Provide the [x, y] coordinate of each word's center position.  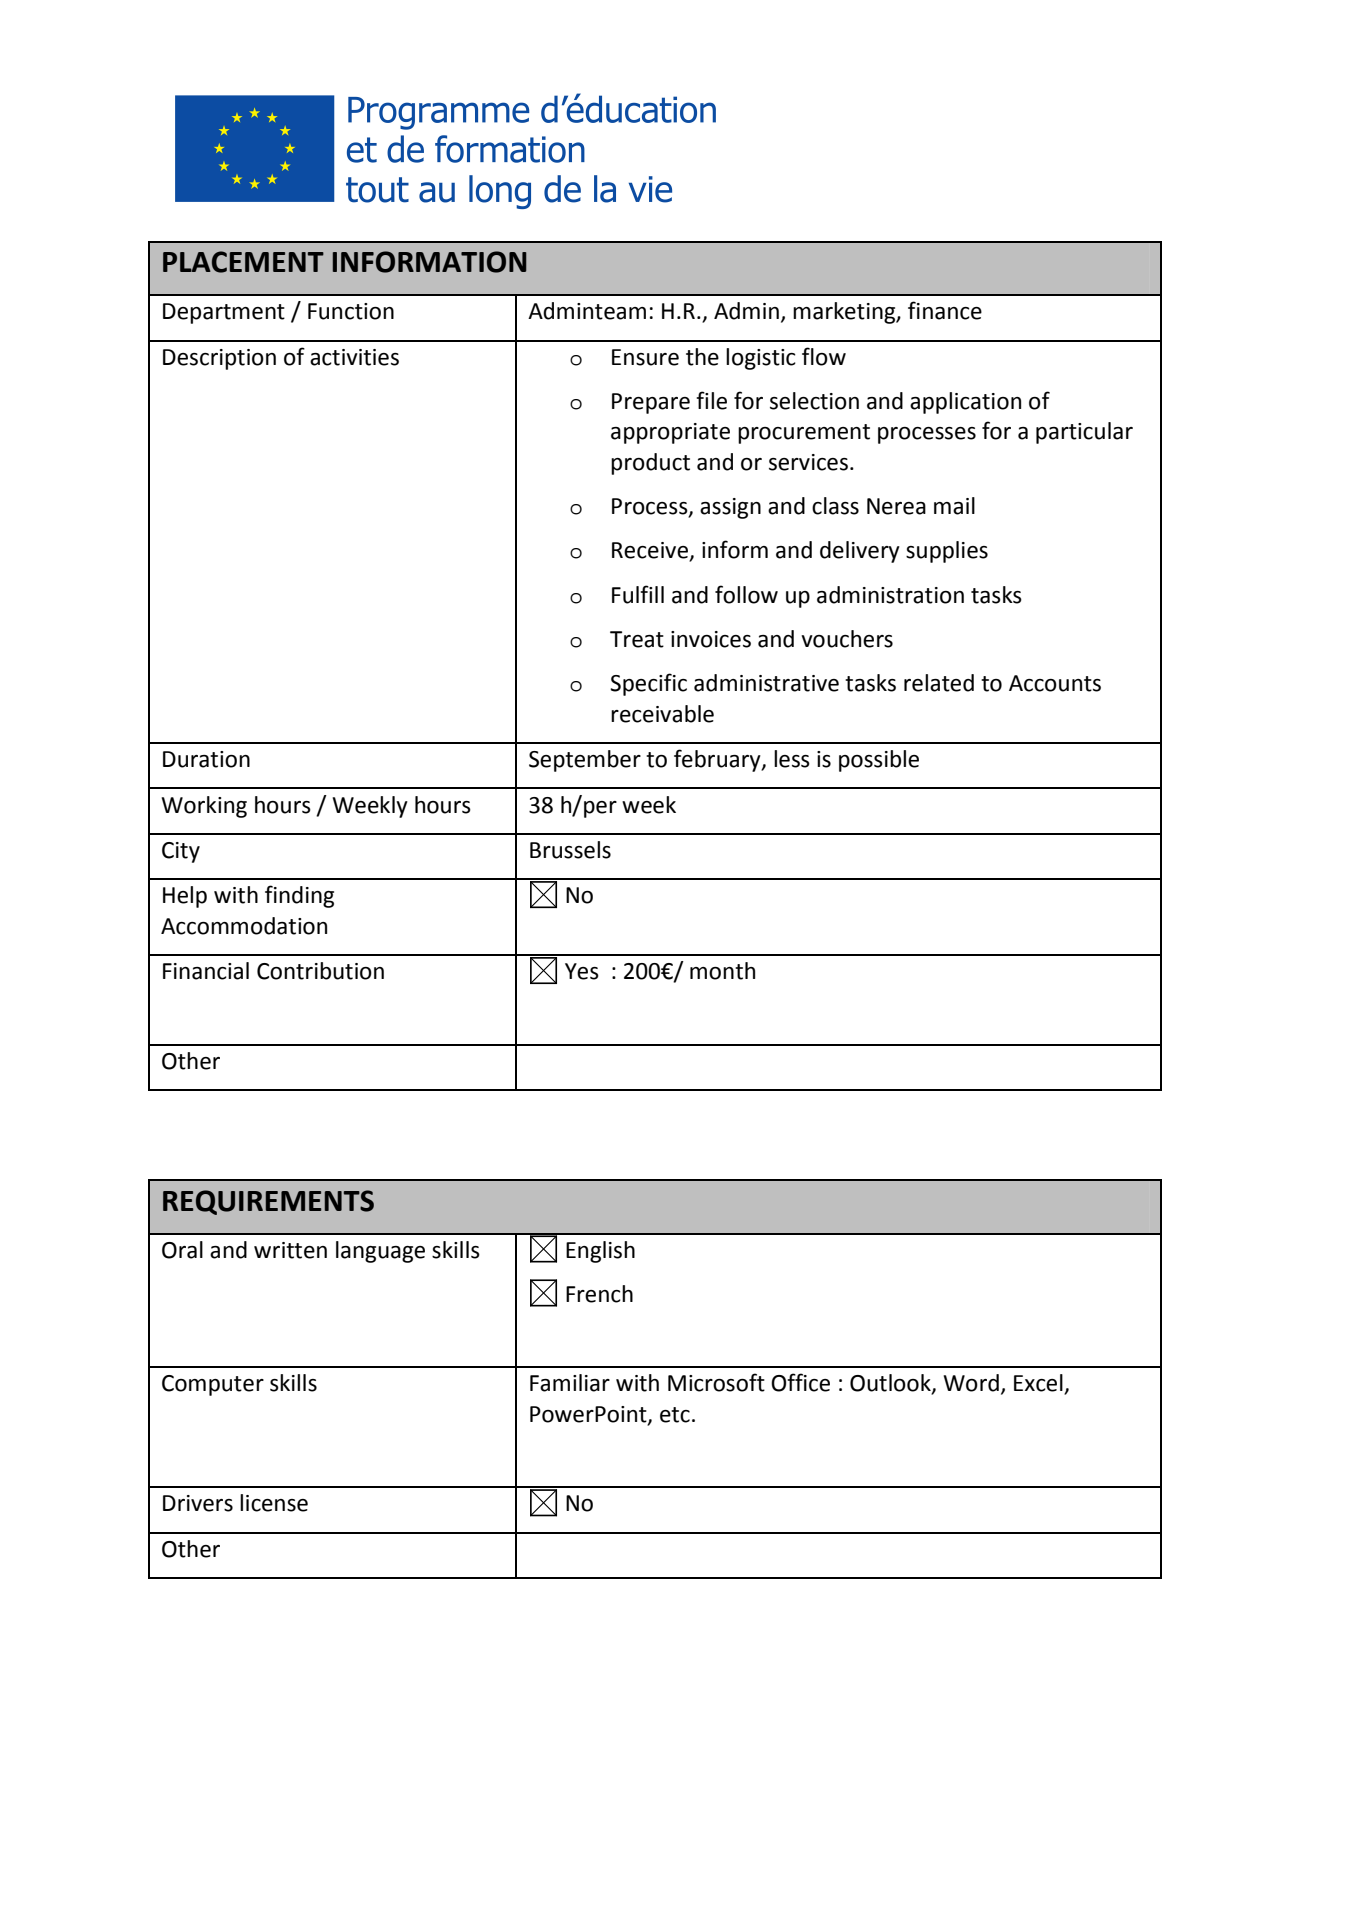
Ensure [645, 357]
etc [675, 1415]
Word [971, 1383]
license [274, 1503]
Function [351, 311]
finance [945, 310]
